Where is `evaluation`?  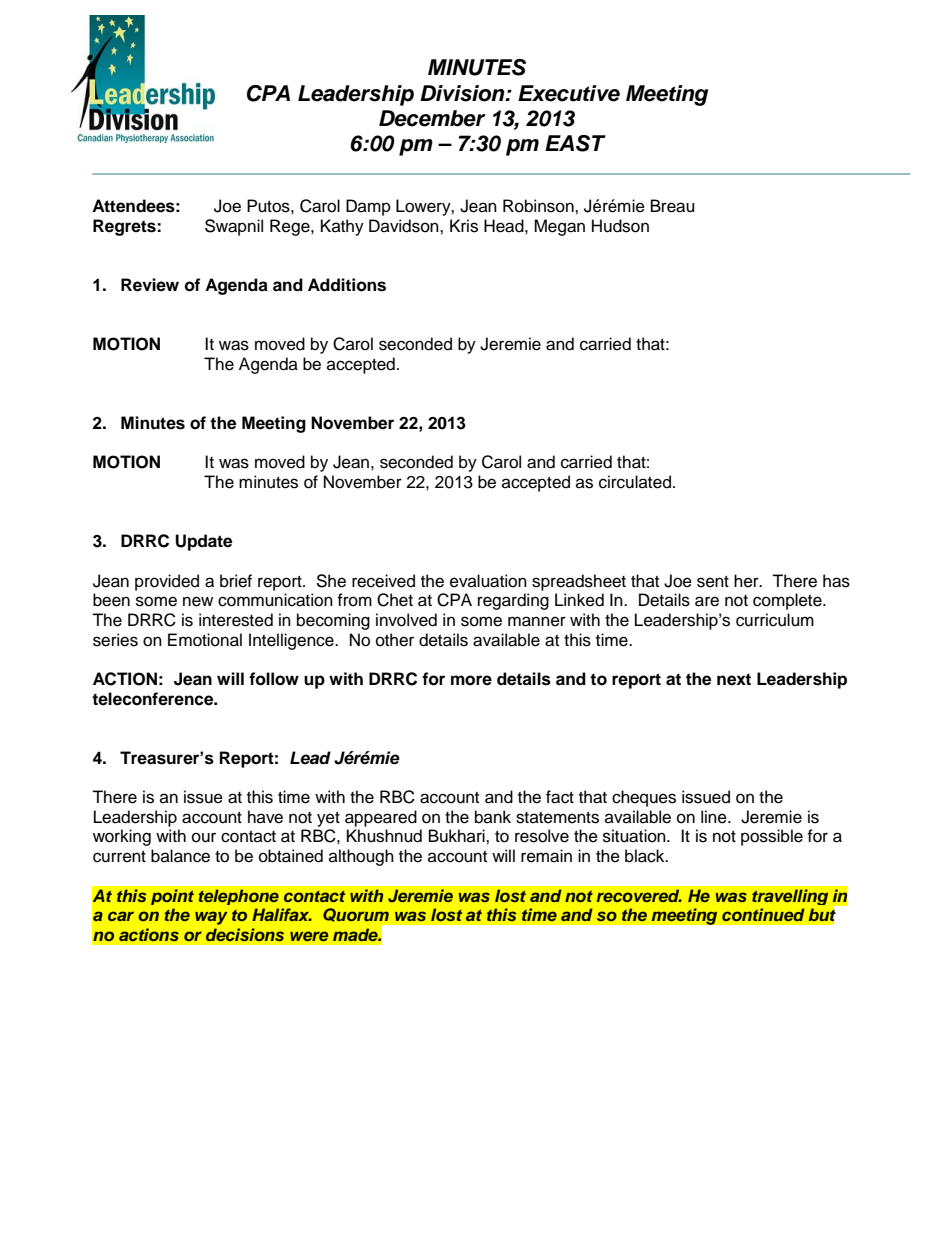 evaluation is located at coordinates (488, 581).
